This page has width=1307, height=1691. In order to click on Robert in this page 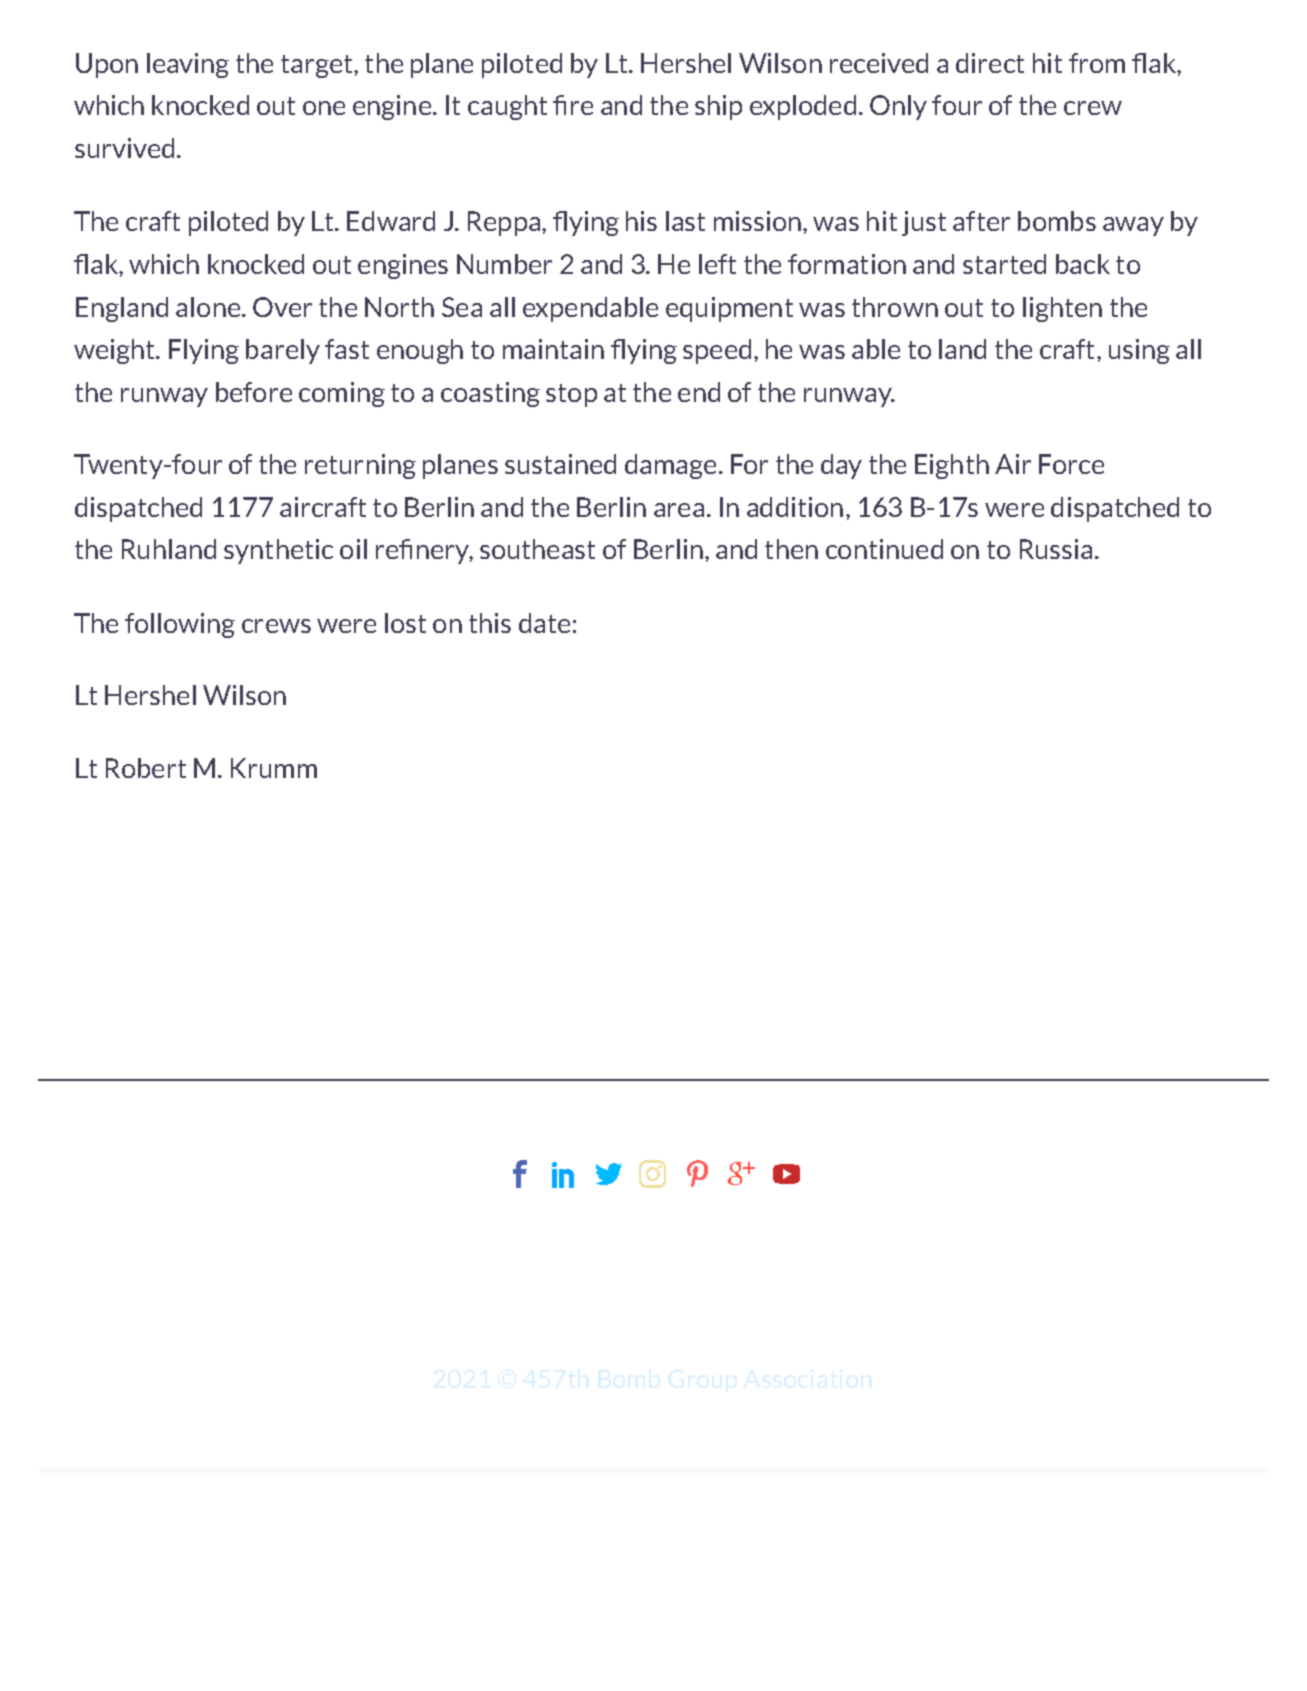, I will do `click(146, 768)`.
